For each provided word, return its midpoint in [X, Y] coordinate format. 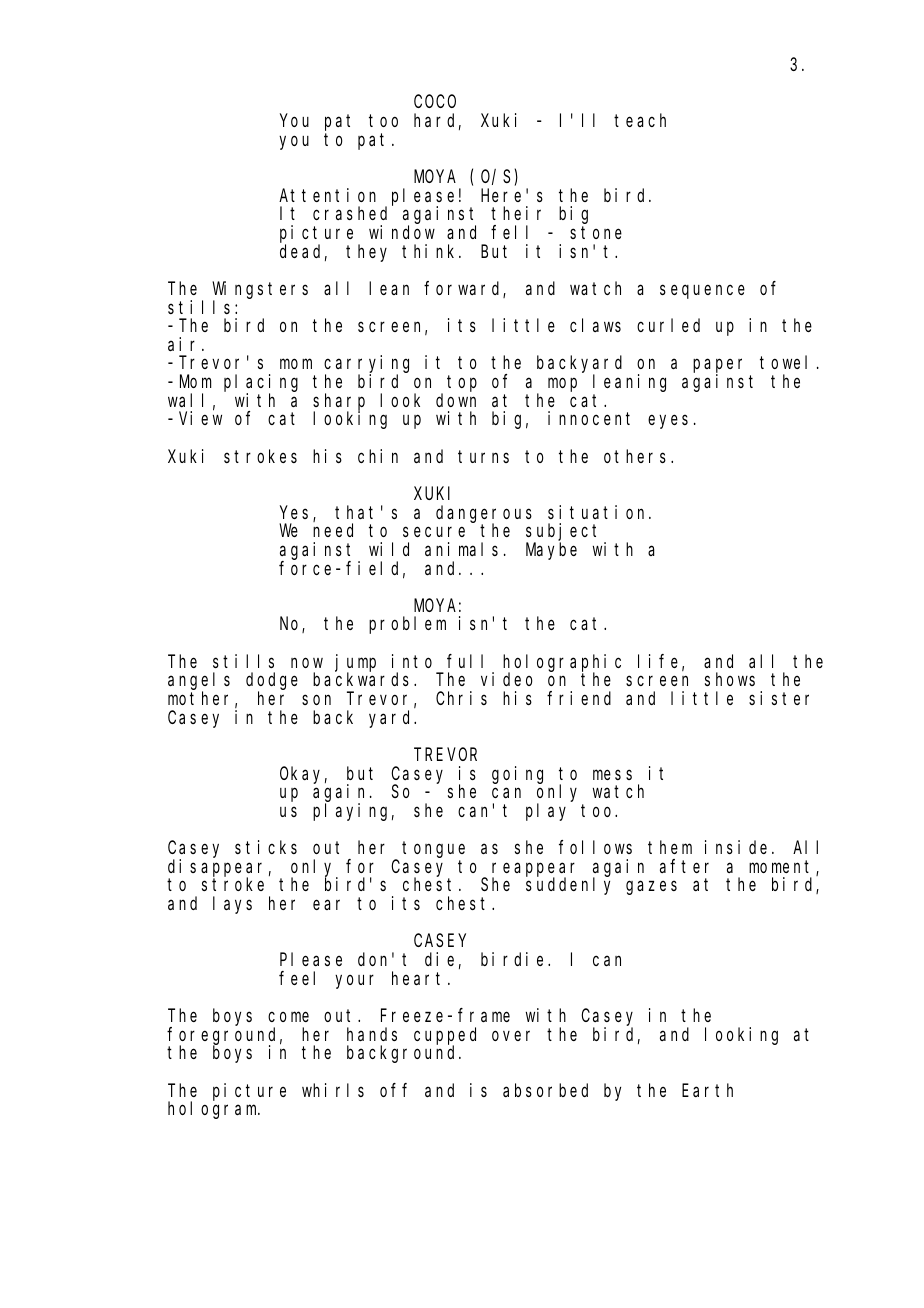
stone [596, 233]
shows [730, 679]
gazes [651, 888]
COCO [435, 102]
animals [461, 549]
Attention [327, 195]
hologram [214, 1110]
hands [372, 1034]
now [307, 663]
